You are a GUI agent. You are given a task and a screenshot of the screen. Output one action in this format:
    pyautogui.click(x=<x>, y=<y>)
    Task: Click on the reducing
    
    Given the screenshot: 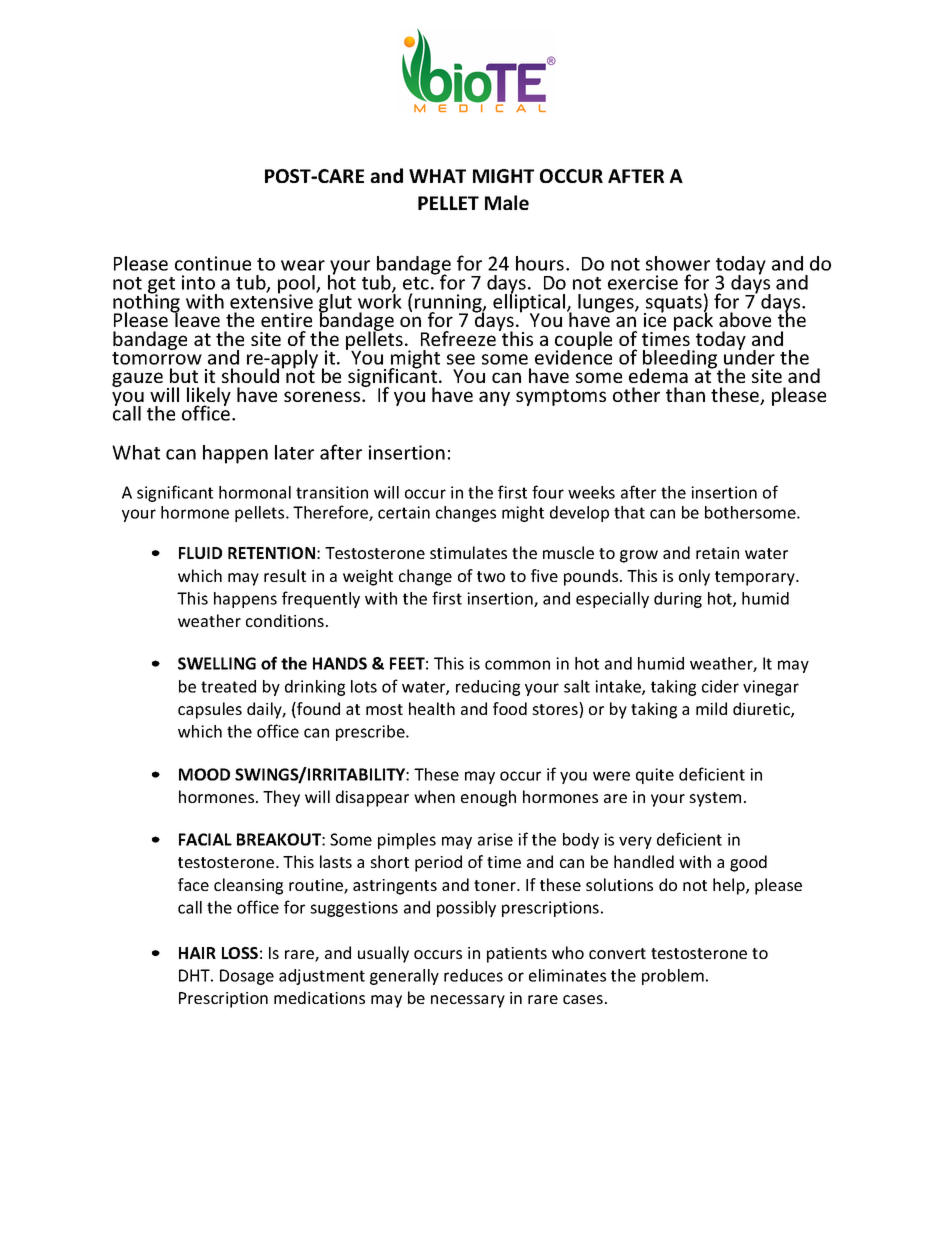 What is the action you would take?
    pyautogui.click(x=488, y=688)
